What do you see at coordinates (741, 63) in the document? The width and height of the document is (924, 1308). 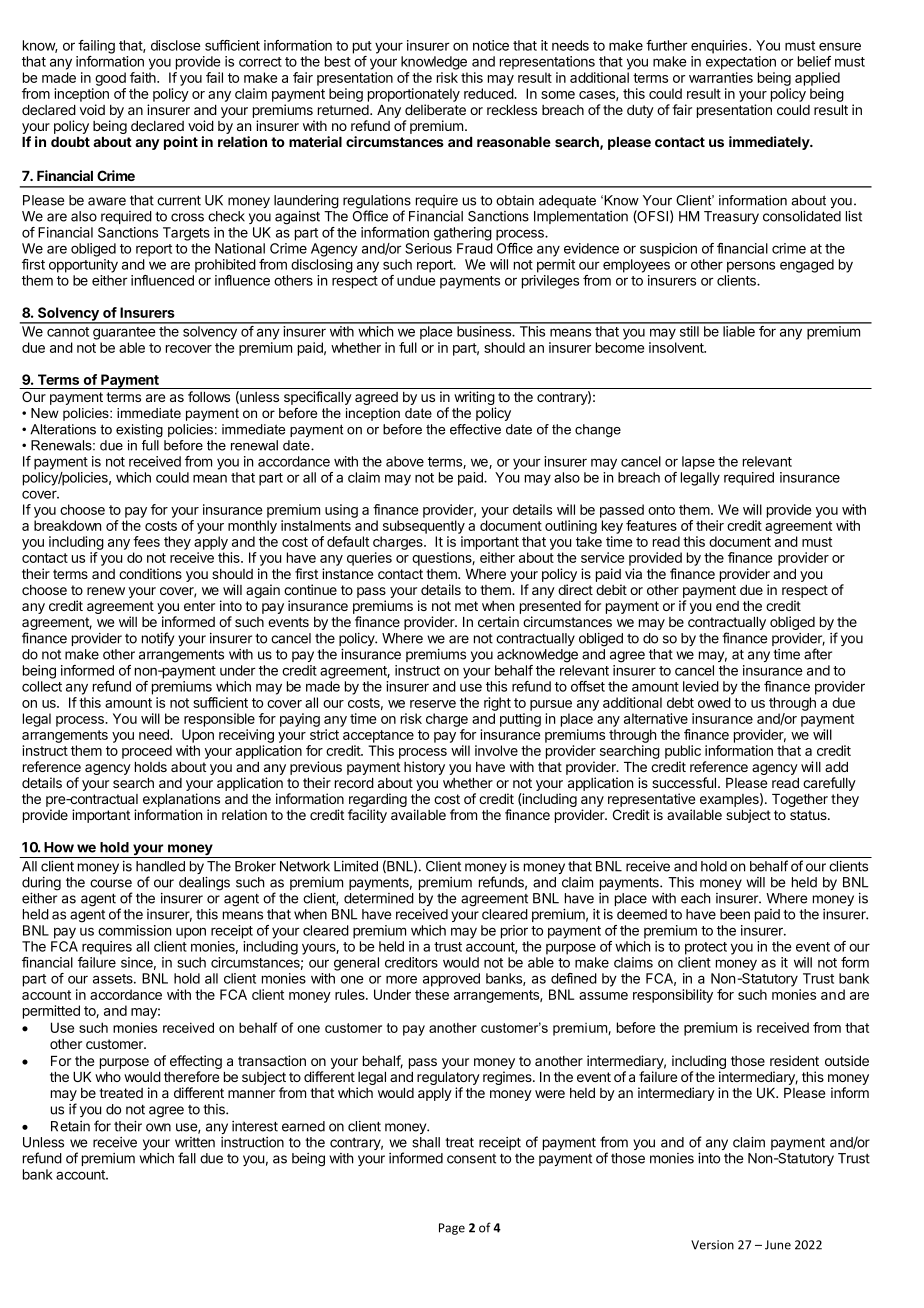 I see `expectation` at bounding box center [741, 63].
